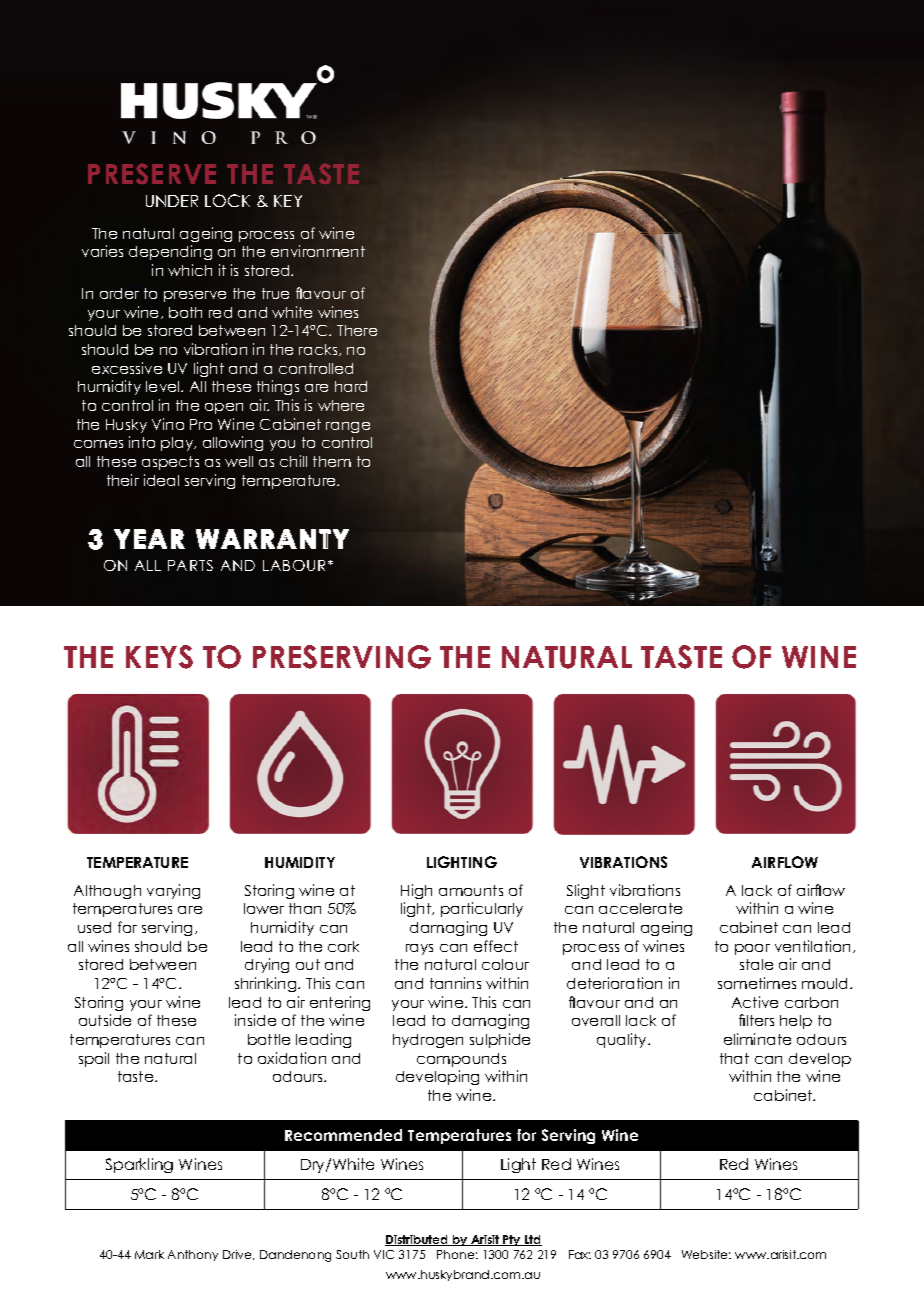 The height and width of the screenshot is (1308, 924). I want to click on depending, so click(170, 252).
